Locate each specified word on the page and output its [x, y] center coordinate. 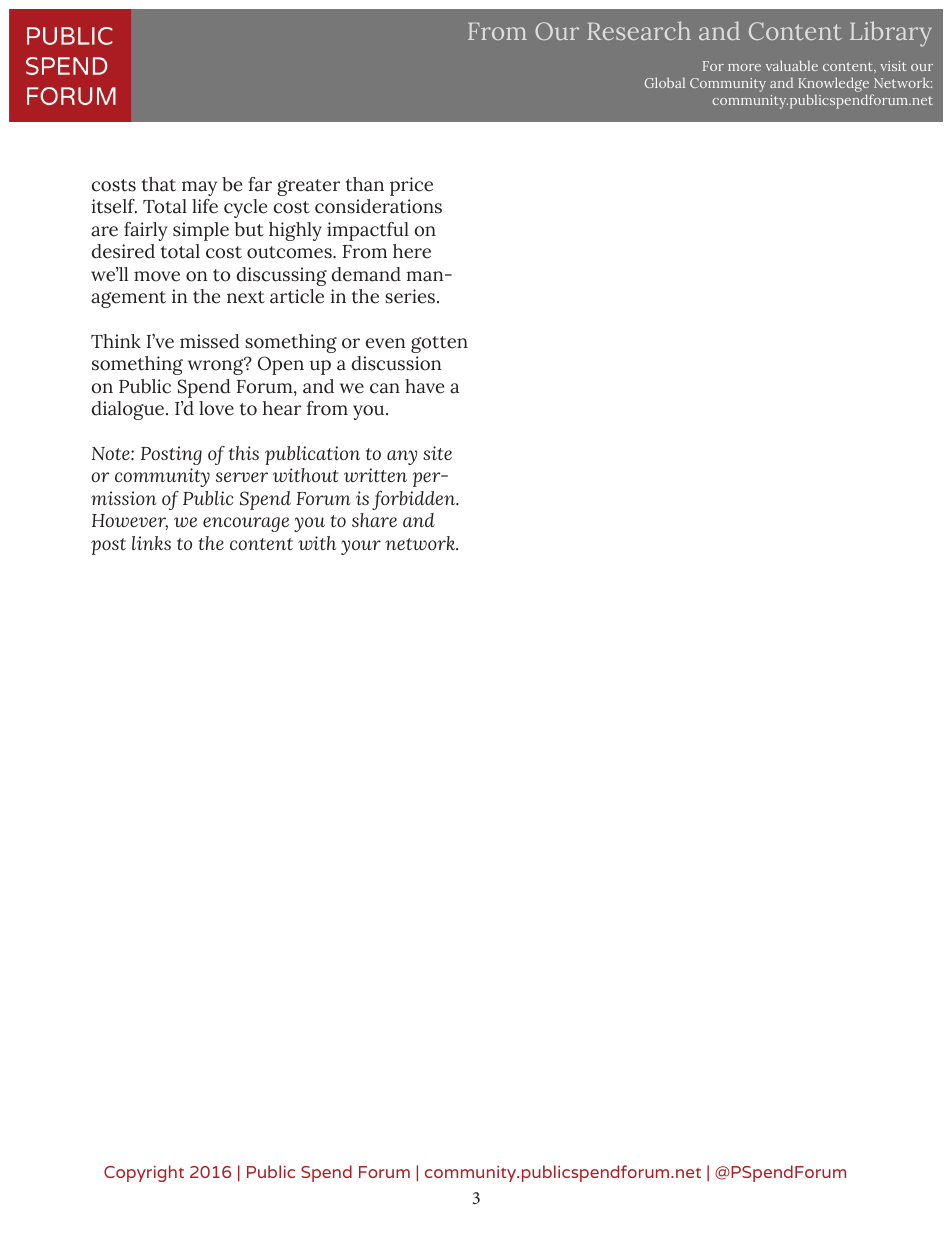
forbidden [415, 500]
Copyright [144, 1173]
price [411, 186]
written [375, 475]
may [199, 188]
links [151, 543]
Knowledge [835, 86]
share [374, 520]
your [361, 547]
